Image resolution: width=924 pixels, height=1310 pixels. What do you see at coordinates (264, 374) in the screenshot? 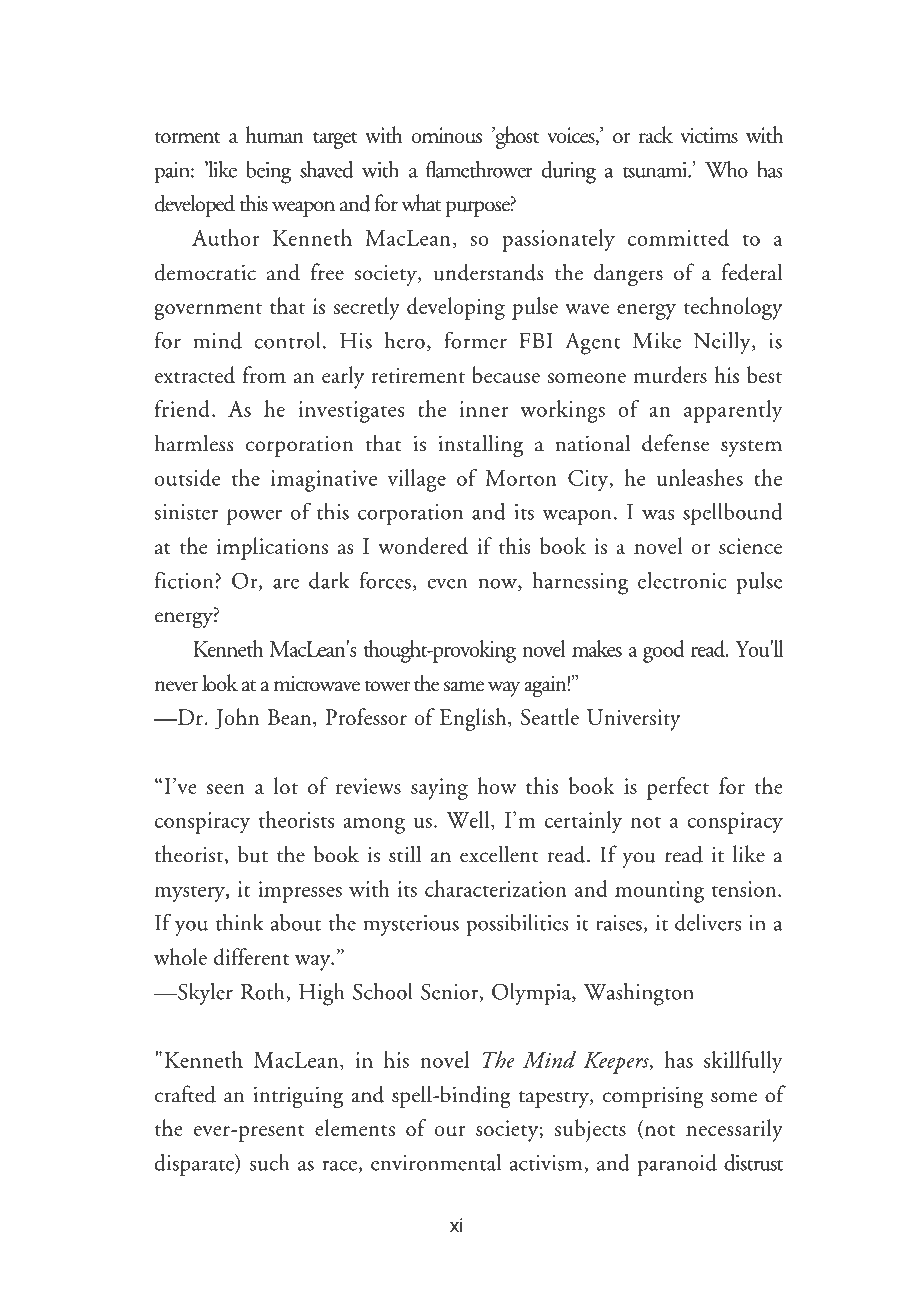
I see `from` at bounding box center [264, 374].
